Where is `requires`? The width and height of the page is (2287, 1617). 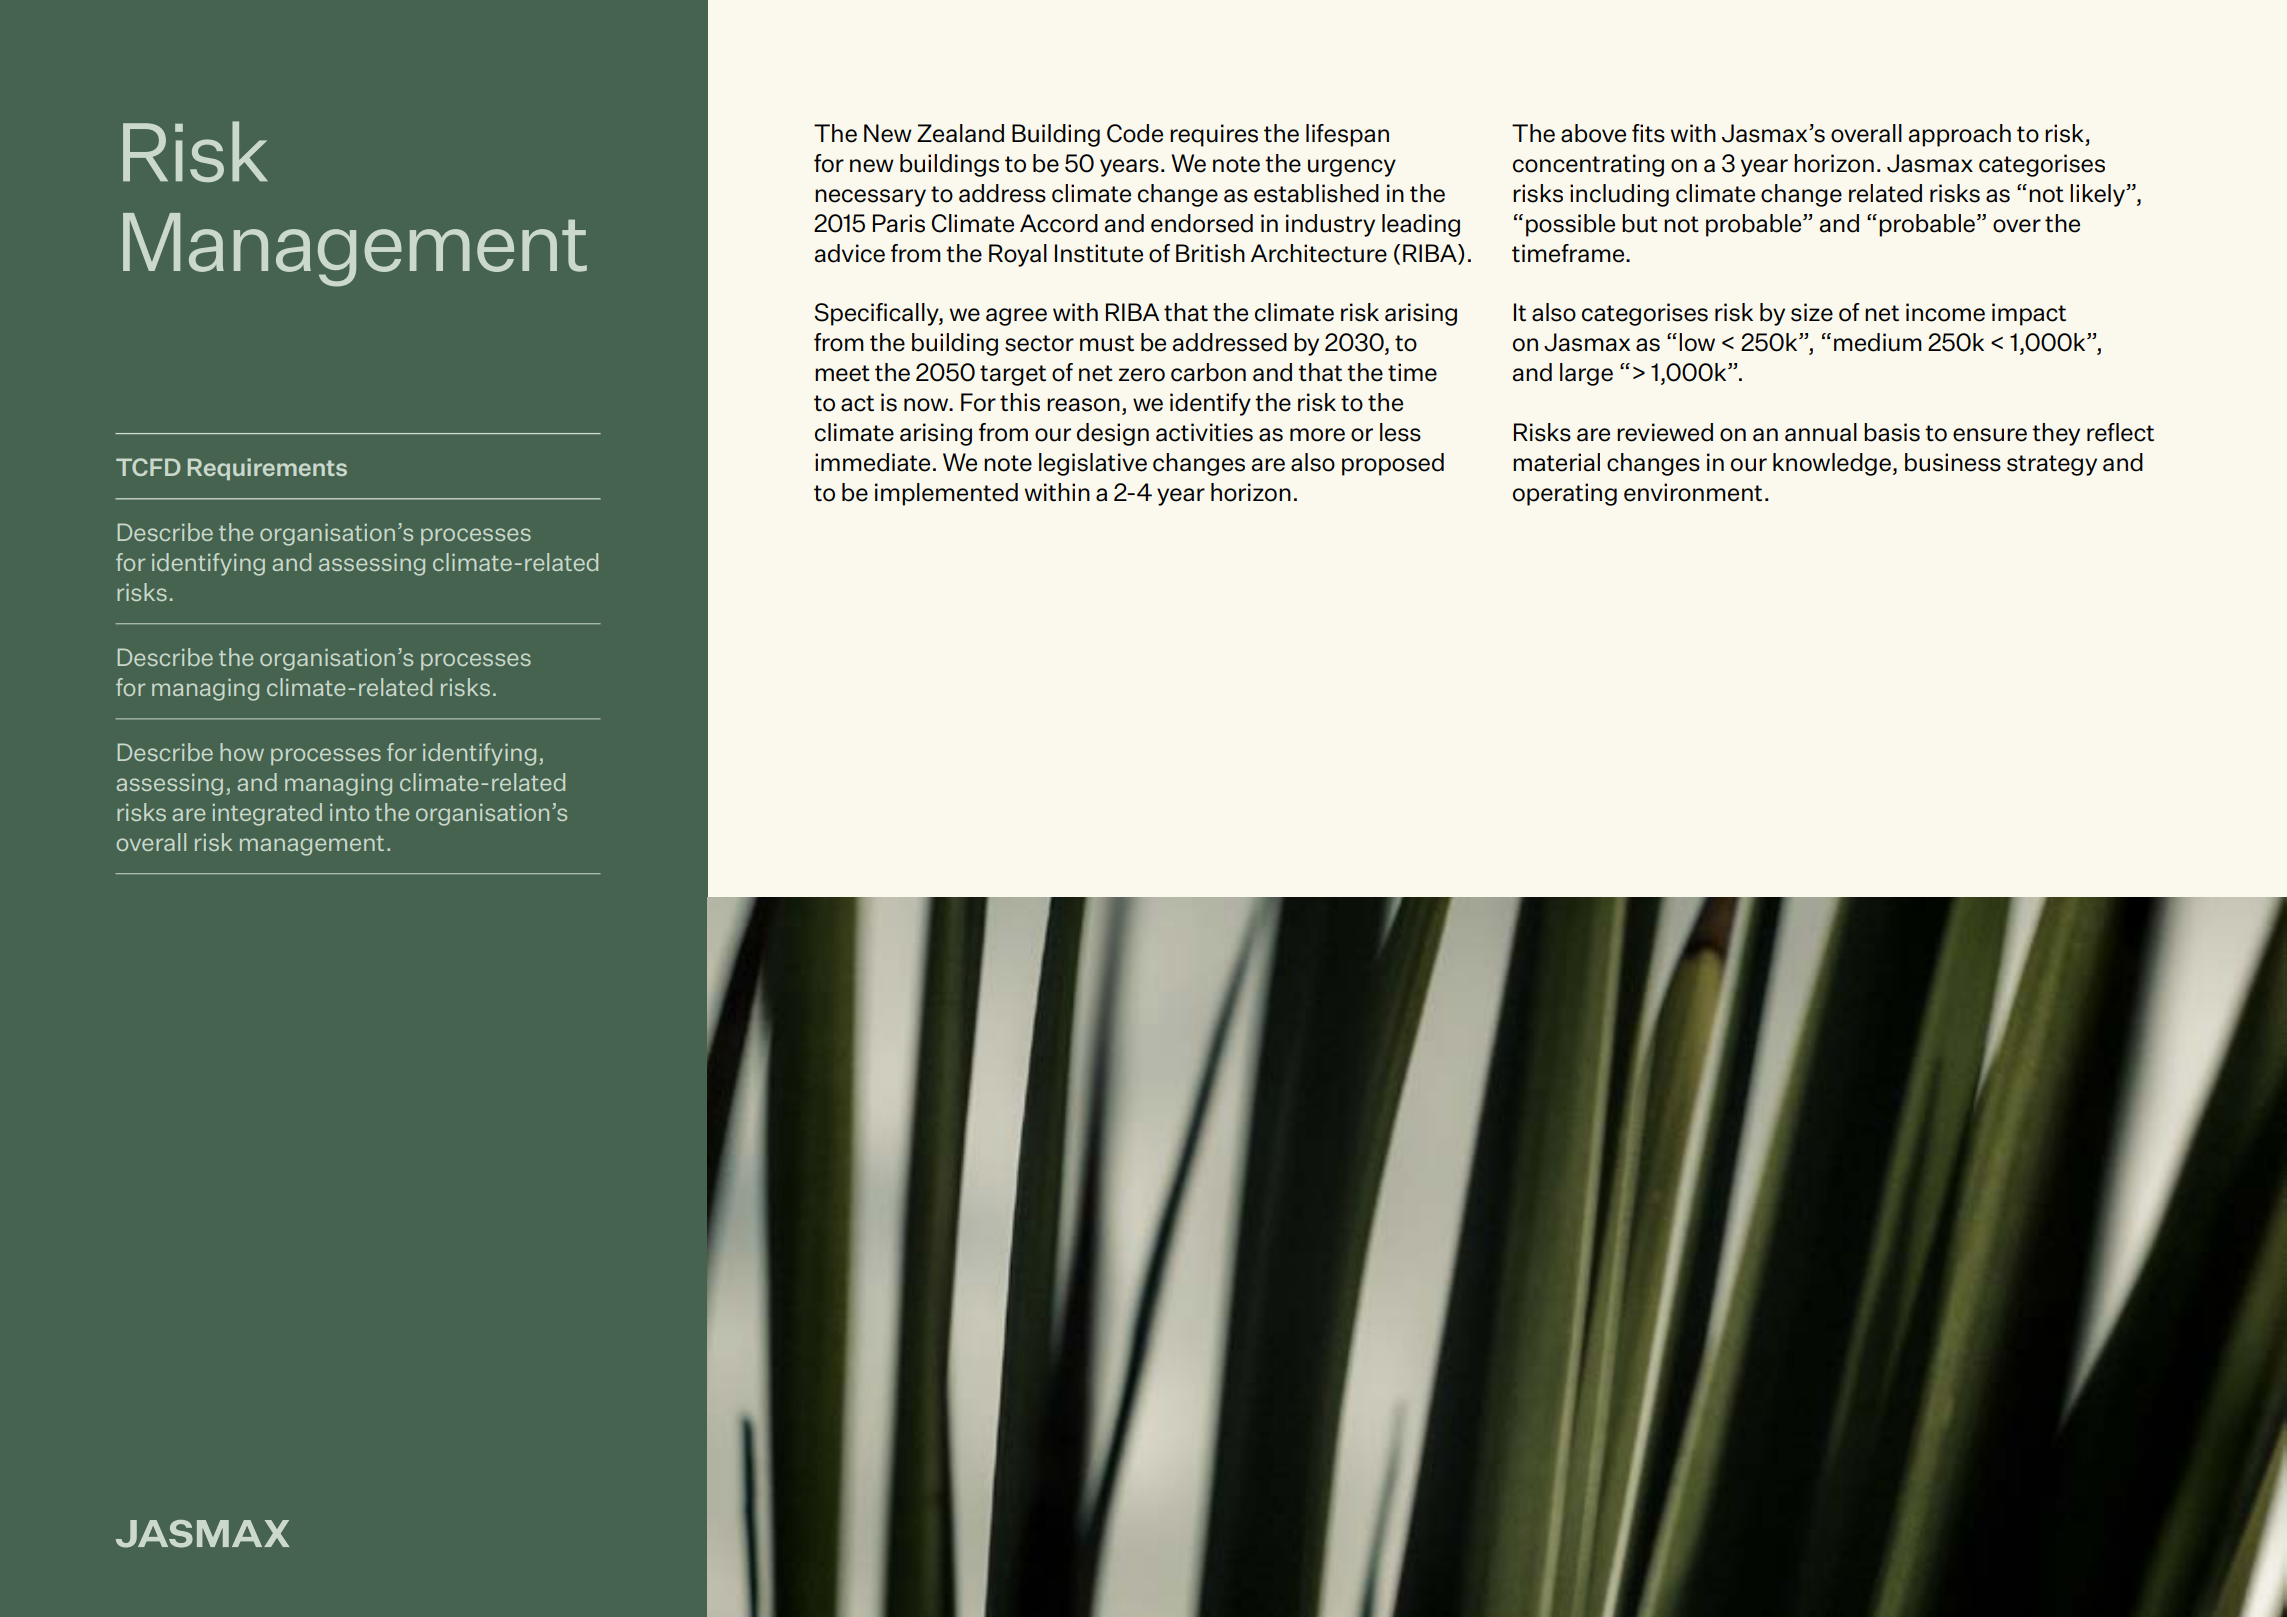 requires is located at coordinates (1214, 135).
